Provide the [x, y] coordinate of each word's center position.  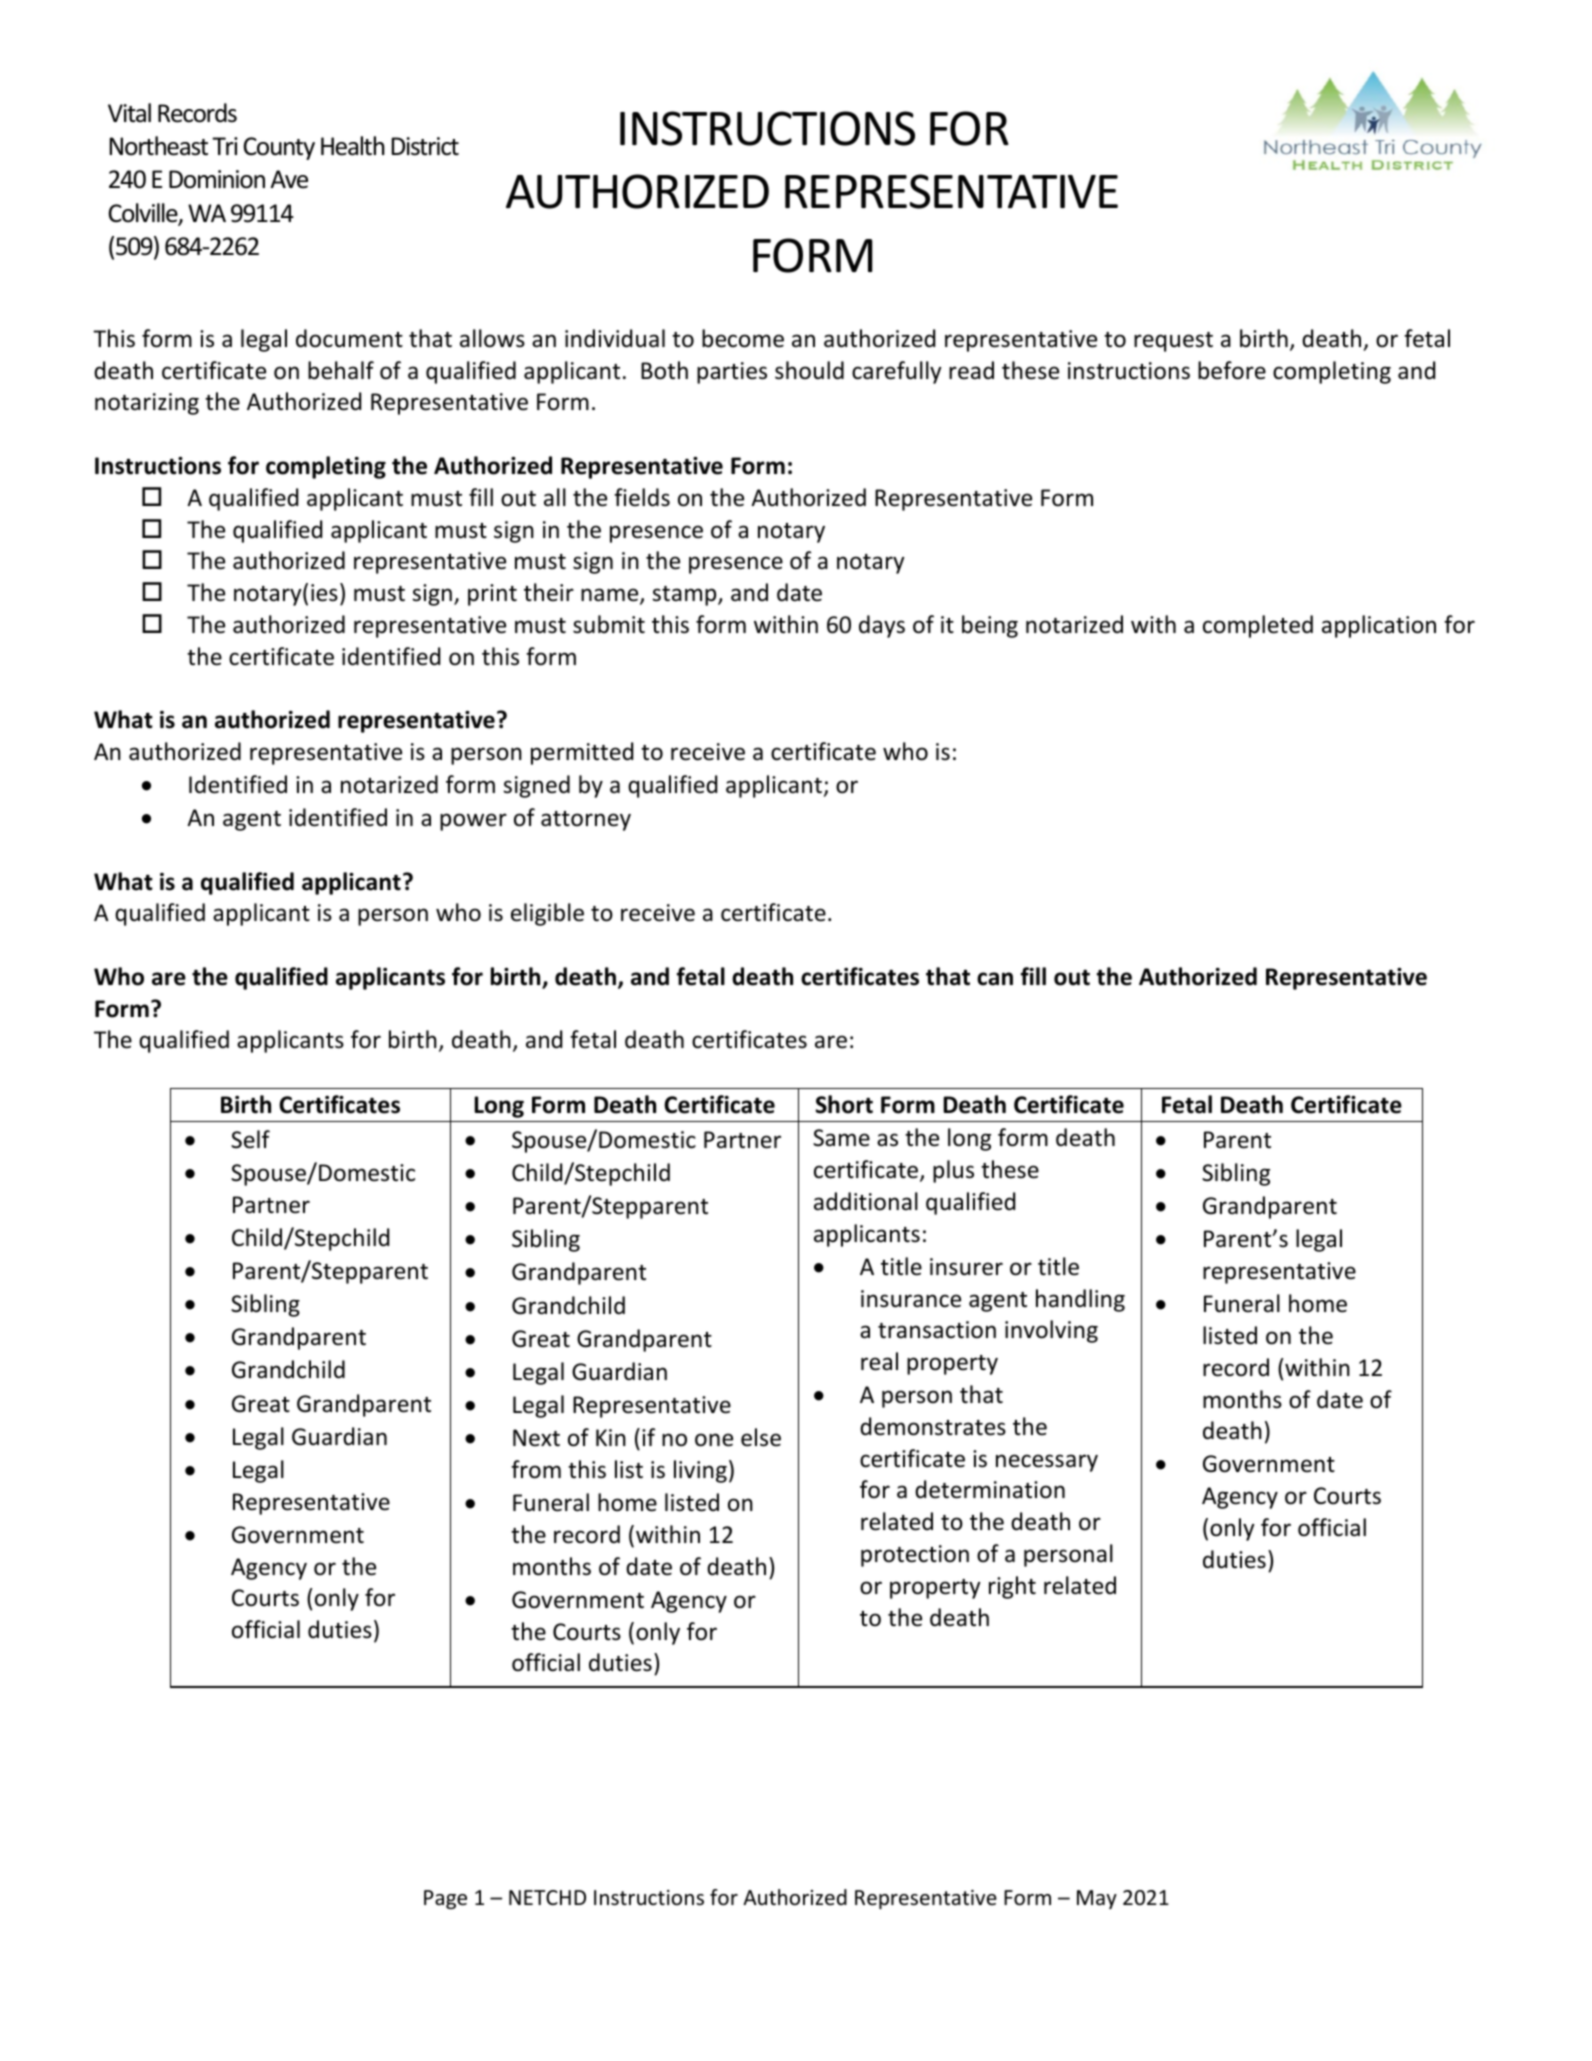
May [1097, 1899]
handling [1080, 1300]
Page [445, 1899]
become [743, 338]
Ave [289, 179]
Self [250, 1139]
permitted [582, 753]
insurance [911, 1299]
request [1173, 342]
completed [1258, 626]
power [473, 822]
